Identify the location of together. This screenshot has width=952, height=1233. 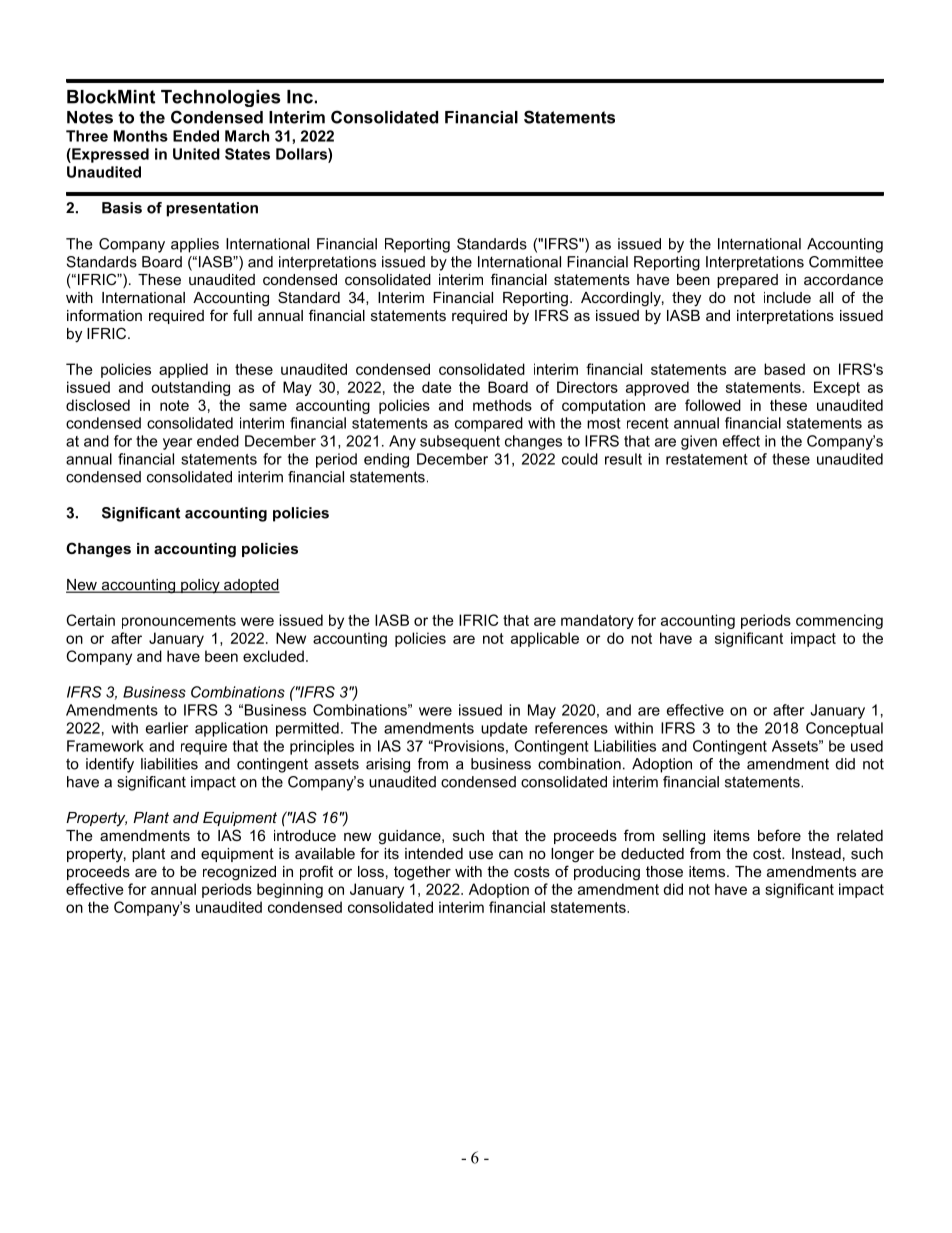
(422, 873).
